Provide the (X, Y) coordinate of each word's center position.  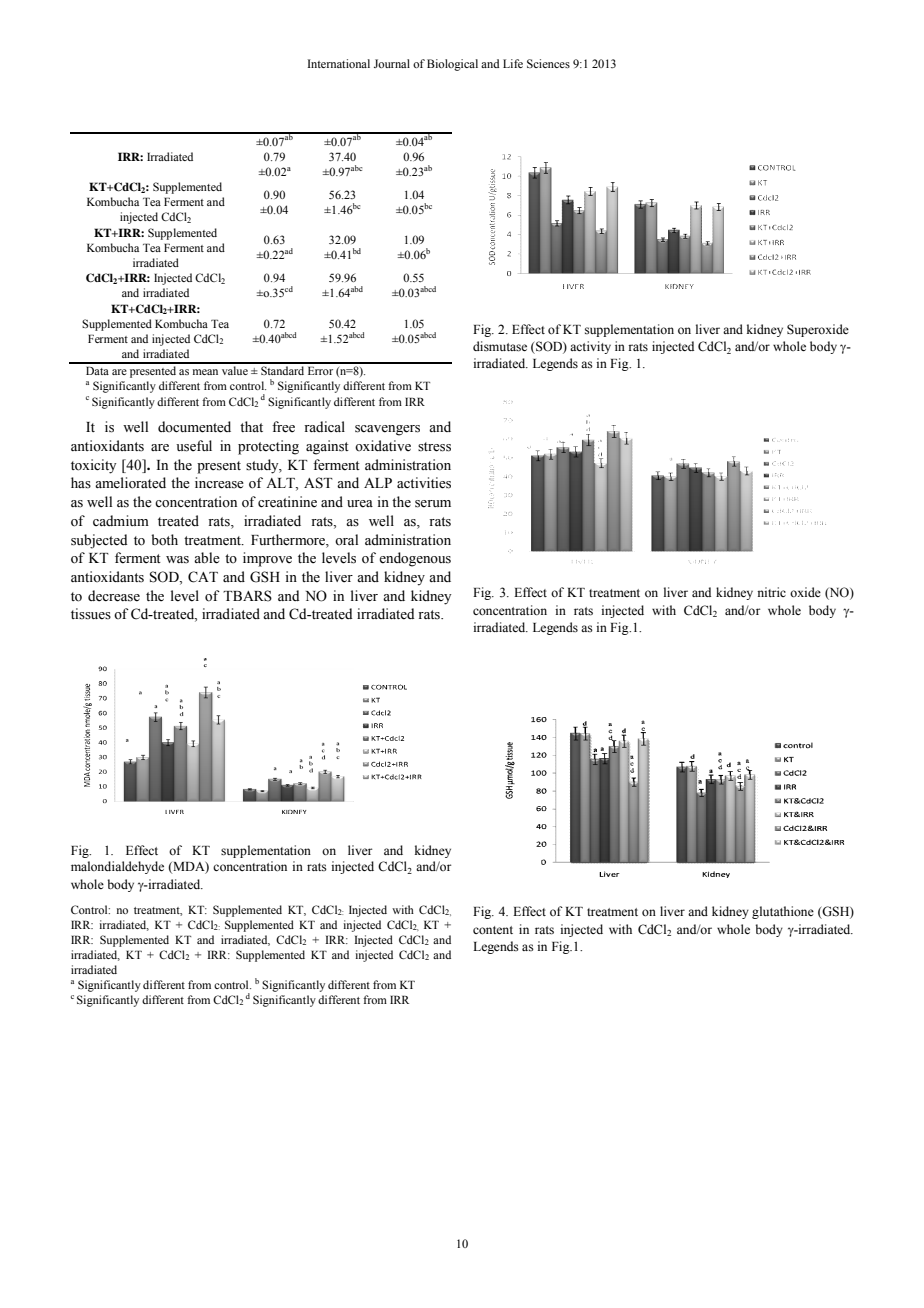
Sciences (548, 63)
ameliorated (130, 483)
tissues (91, 614)
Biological (452, 65)
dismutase (500, 346)
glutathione (783, 912)
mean (205, 372)
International (339, 63)
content (493, 930)
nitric (771, 592)
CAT (203, 577)
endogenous (415, 559)
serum (433, 504)
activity (590, 347)
